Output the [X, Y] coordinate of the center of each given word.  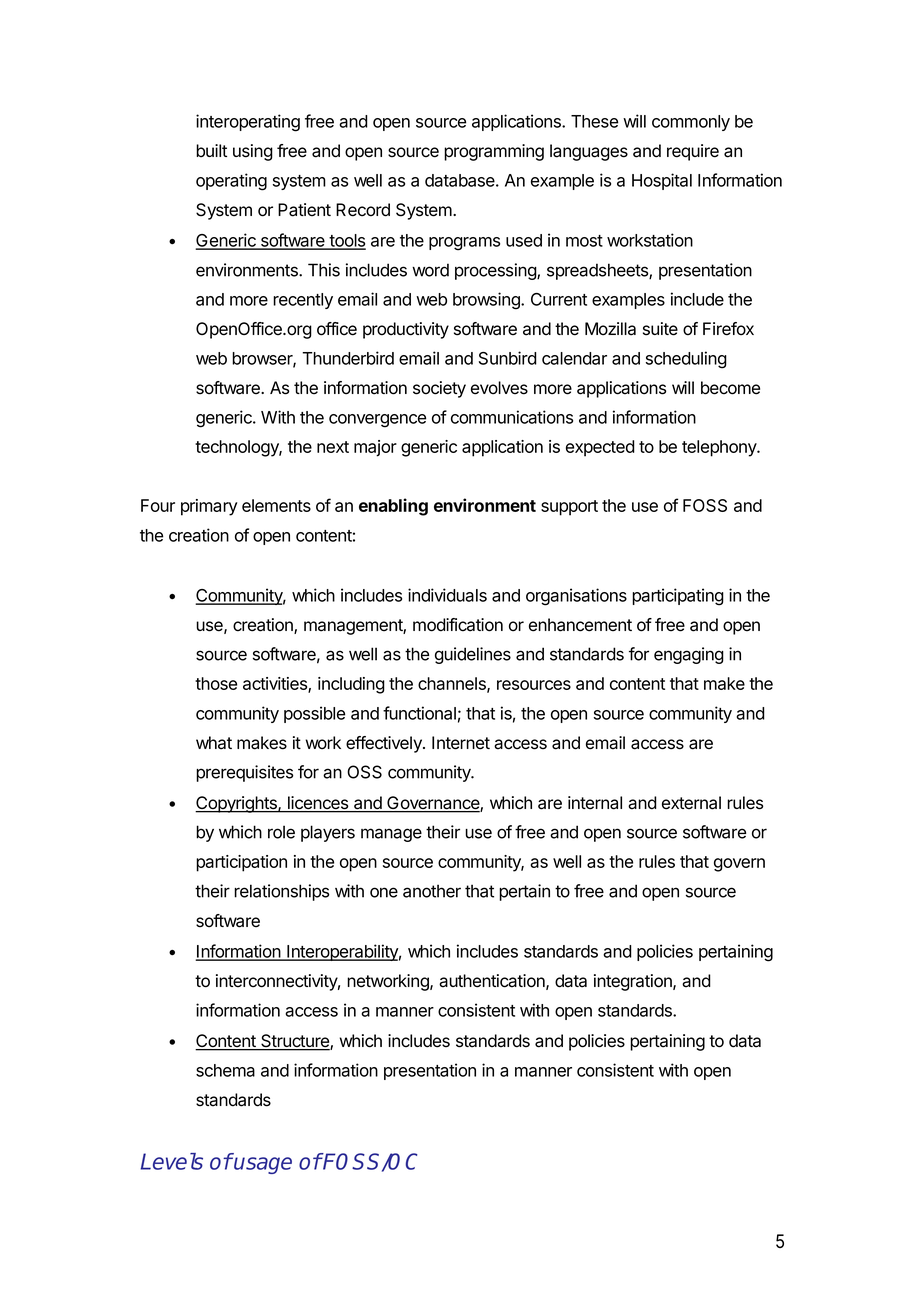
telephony [720, 448]
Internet [461, 743]
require [693, 152]
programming [494, 152]
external [691, 803]
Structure [295, 1042]
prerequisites [244, 773]
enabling [393, 507]
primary [209, 507]
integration [634, 982]
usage [263, 1165]
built [211, 151]
